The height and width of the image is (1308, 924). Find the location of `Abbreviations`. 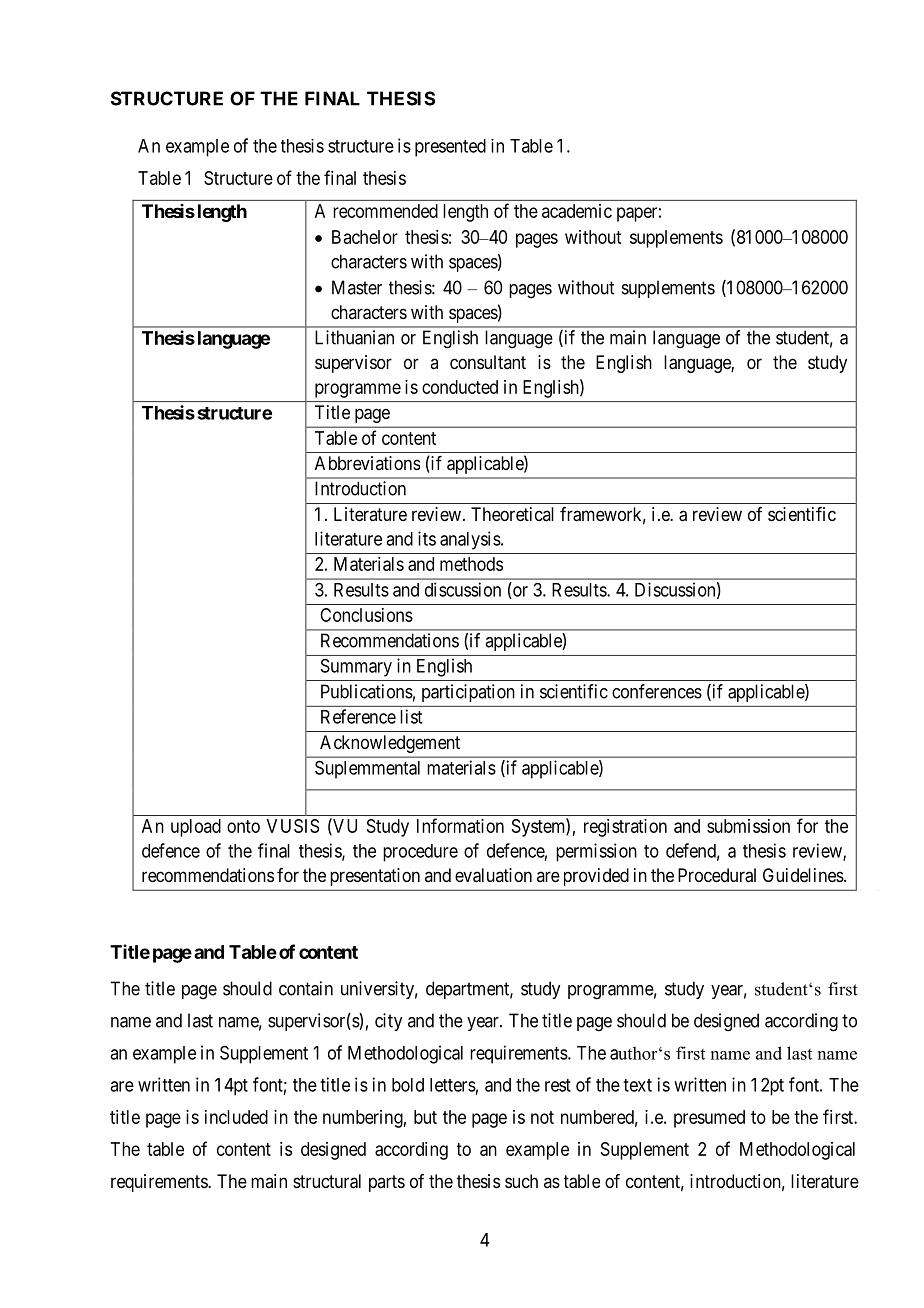

Abbreviations is located at coordinates (367, 463).
